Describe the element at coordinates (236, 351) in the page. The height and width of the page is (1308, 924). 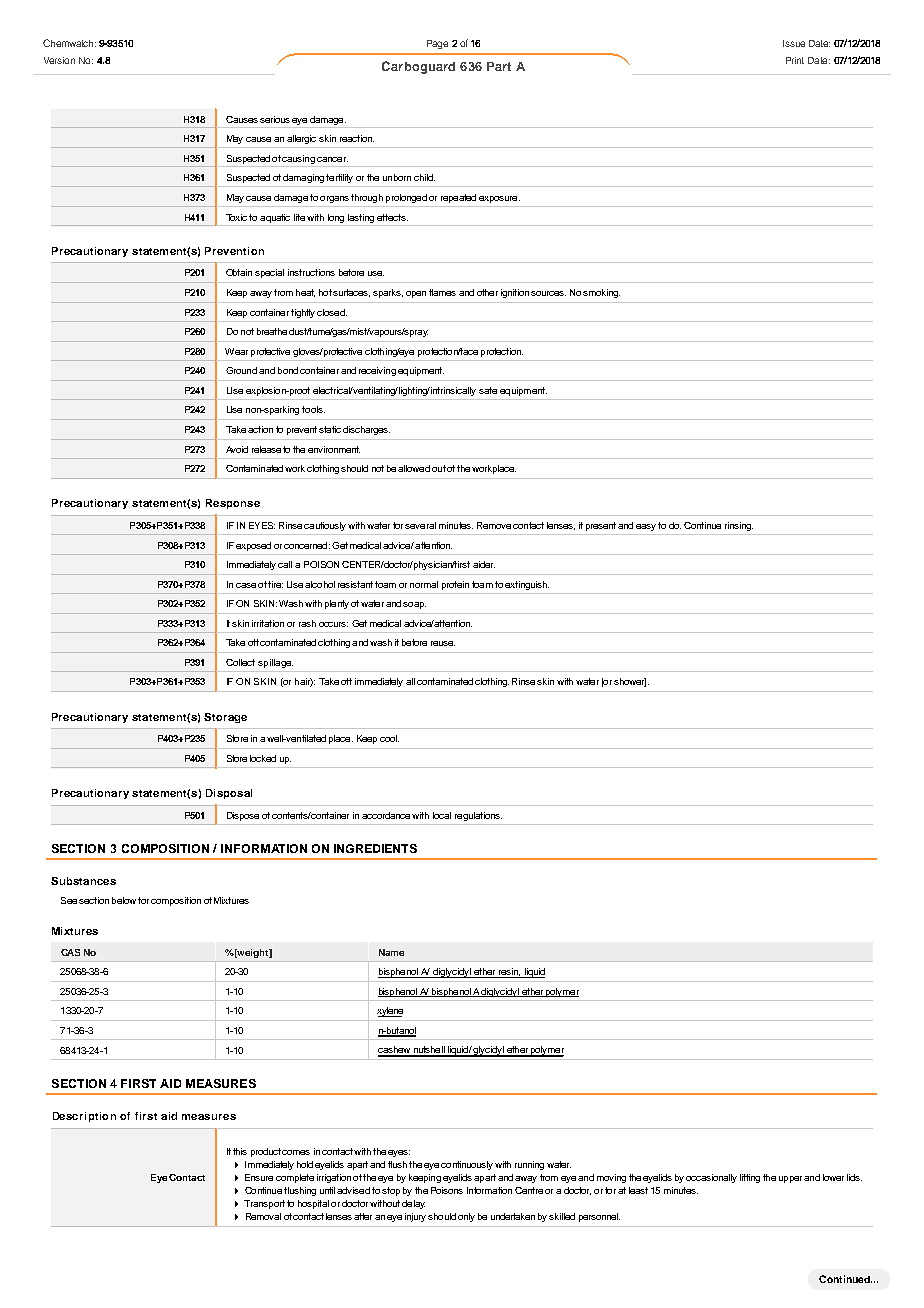
I see `Wear` at that location.
